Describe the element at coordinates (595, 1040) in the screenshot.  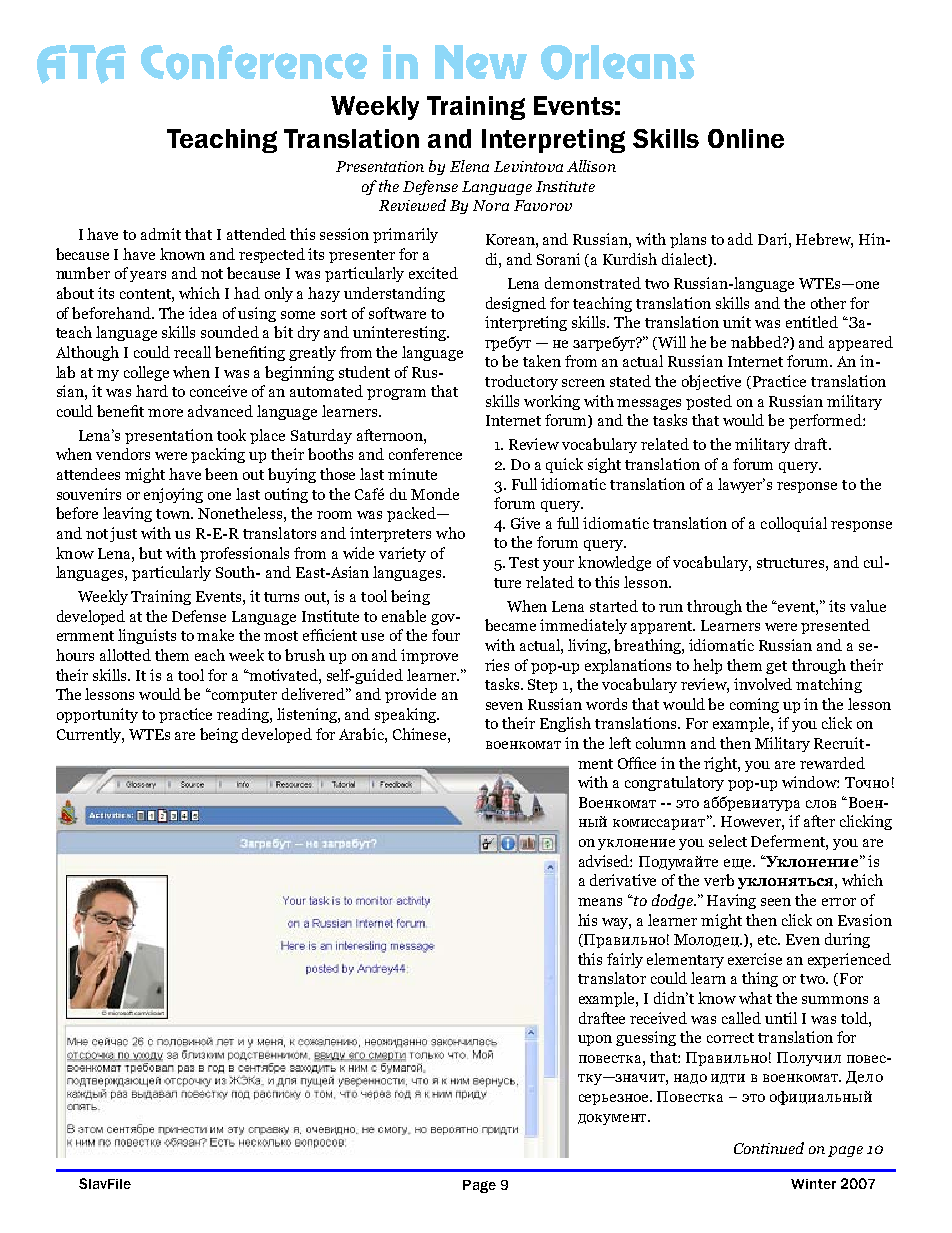
I see `upon` at that location.
